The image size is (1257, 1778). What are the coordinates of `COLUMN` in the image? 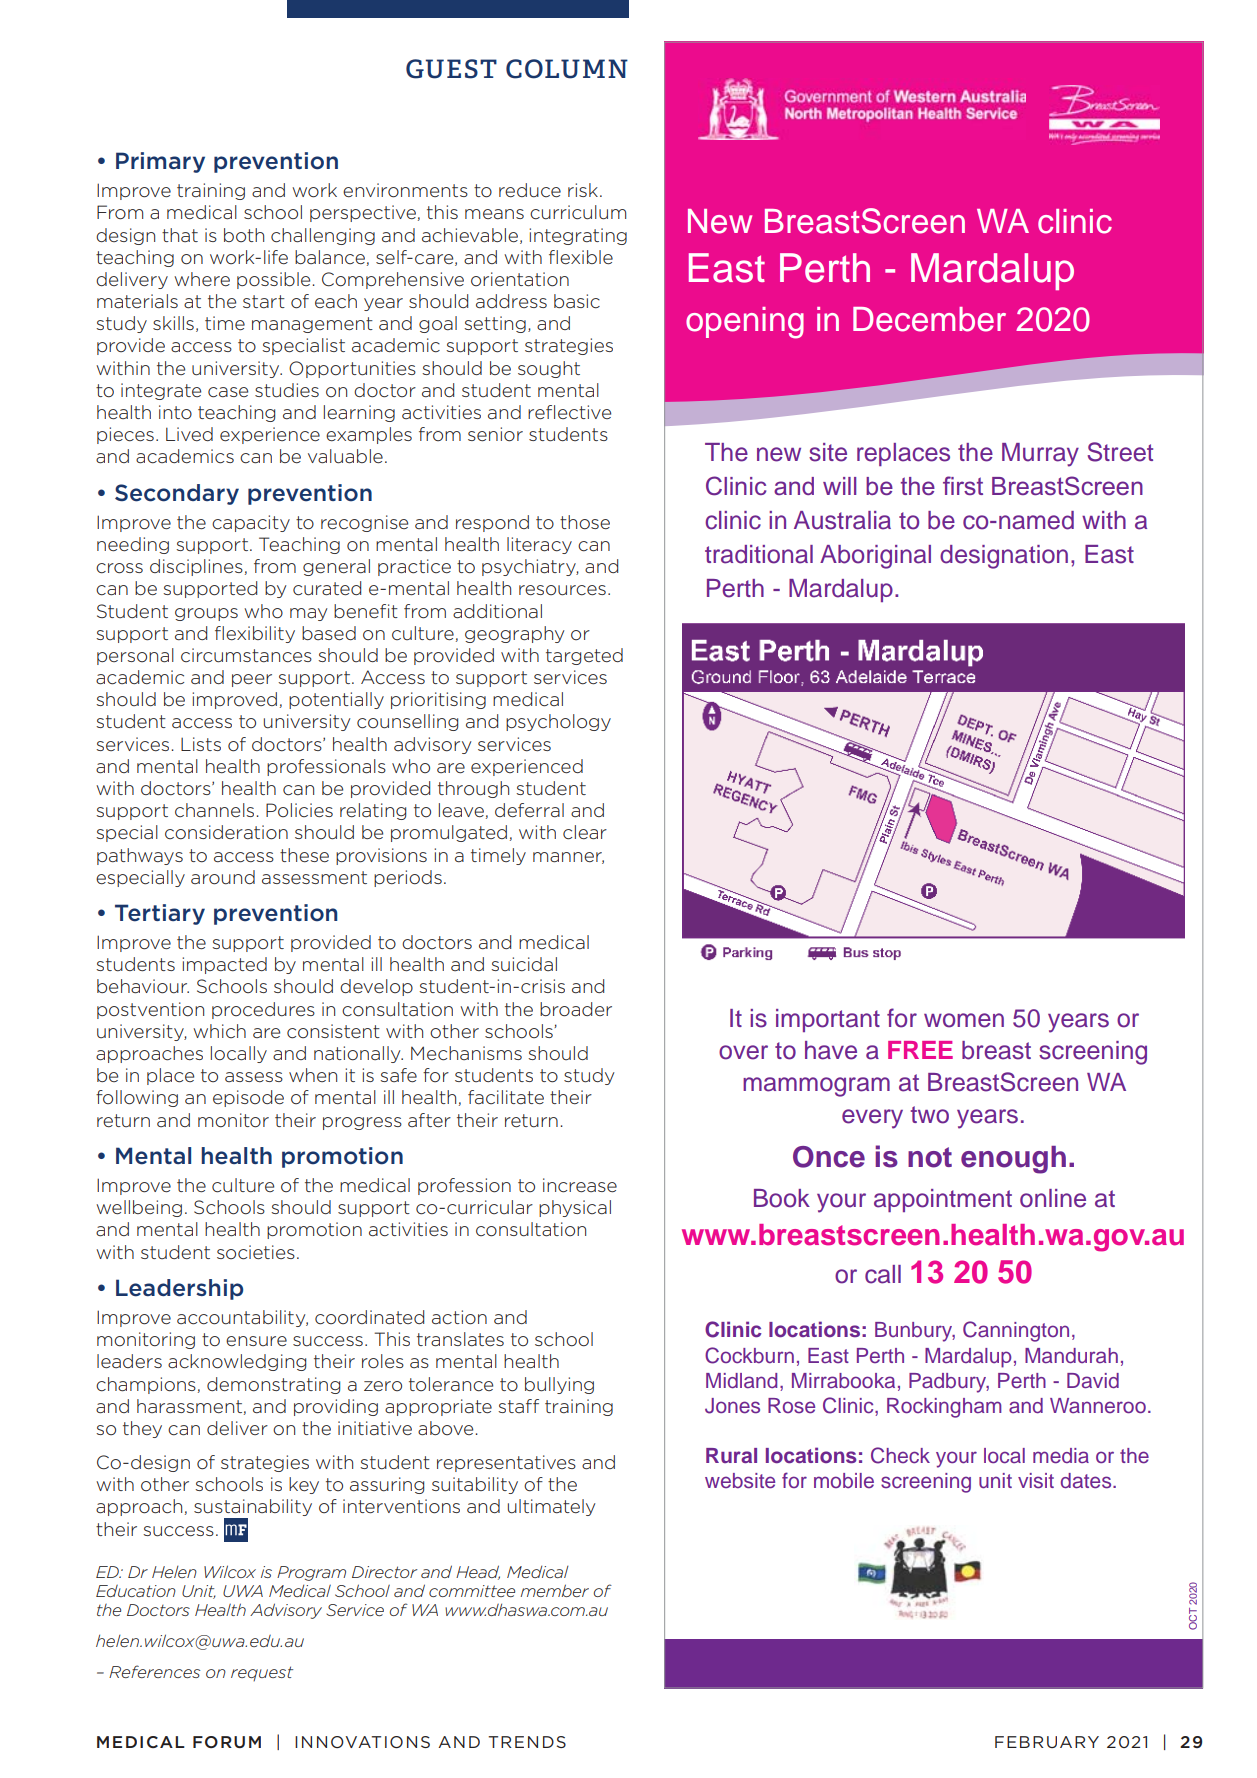 It's located at (567, 69).
